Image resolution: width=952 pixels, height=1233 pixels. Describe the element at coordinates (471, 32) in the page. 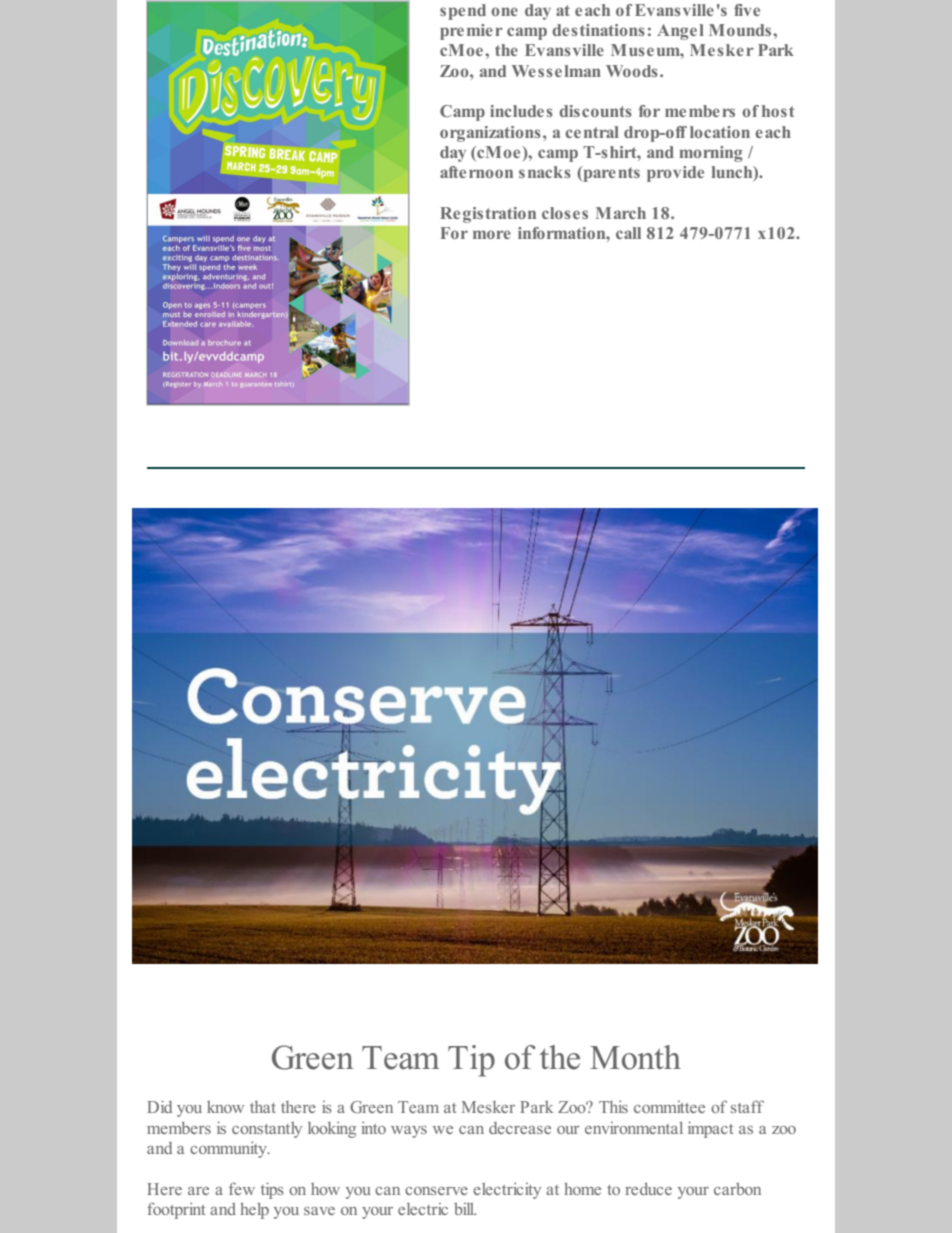

I see `premier` at that location.
